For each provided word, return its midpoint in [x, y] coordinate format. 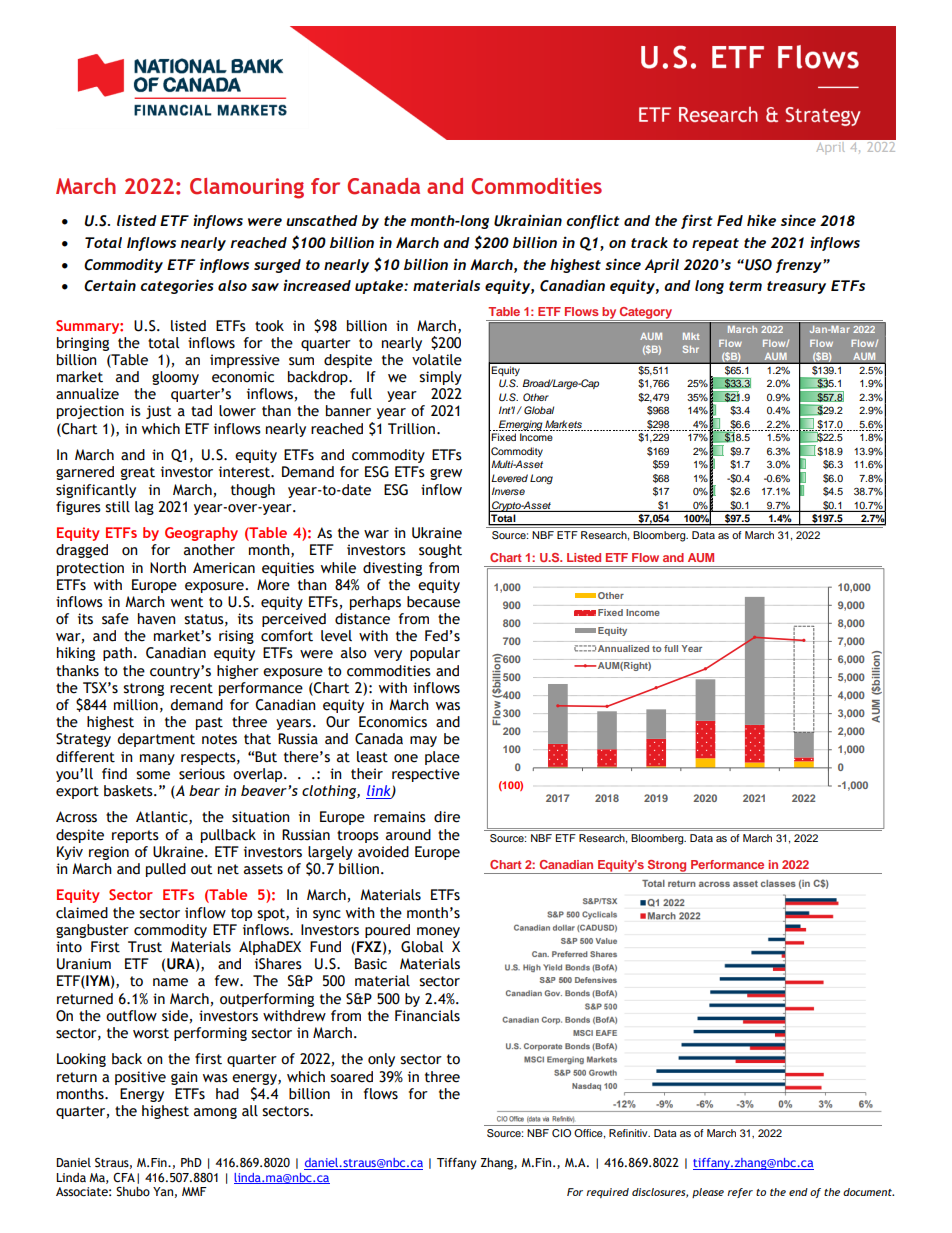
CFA [124, 1178]
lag [144, 508]
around [408, 835]
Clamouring [247, 188]
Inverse [508, 491]
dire [447, 817]
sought [440, 551]
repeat [715, 244]
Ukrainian [528, 220]
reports [135, 836]
